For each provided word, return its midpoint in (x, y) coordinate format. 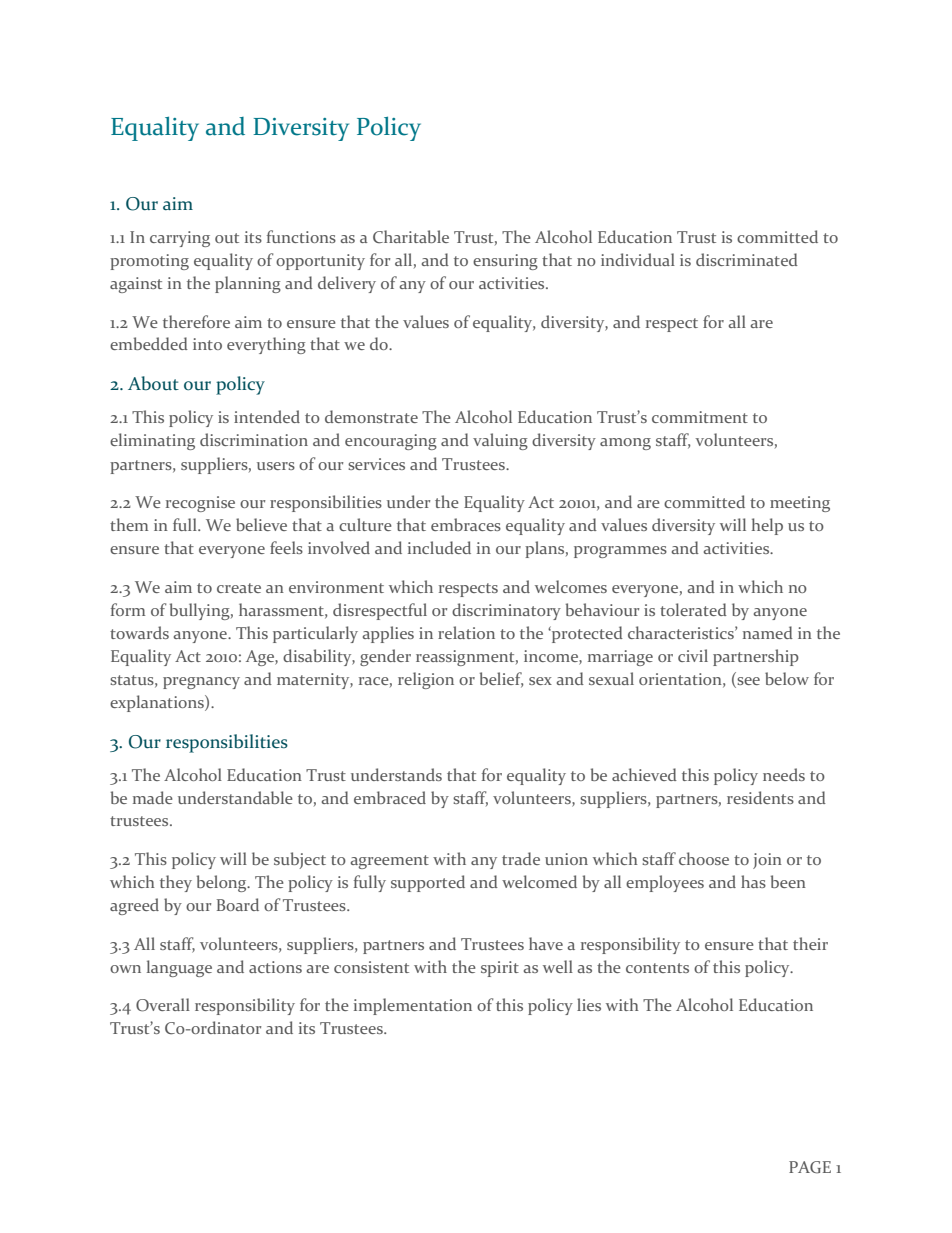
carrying (180, 239)
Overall (163, 1005)
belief (501, 679)
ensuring (505, 262)
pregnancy (201, 683)
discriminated (747, 259)
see (748, 681)
